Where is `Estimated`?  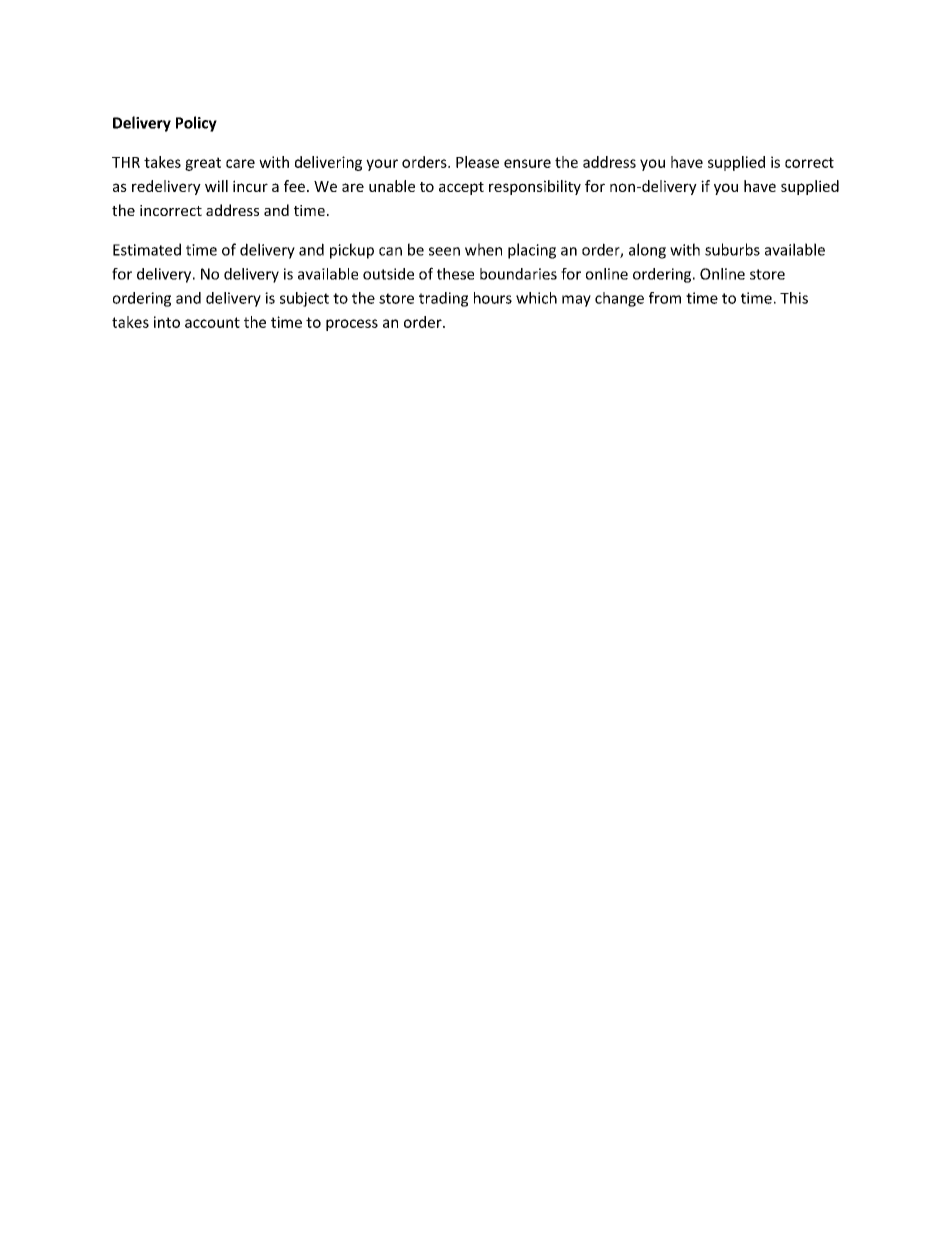 Estimated is located at coordinates (147, 249).
